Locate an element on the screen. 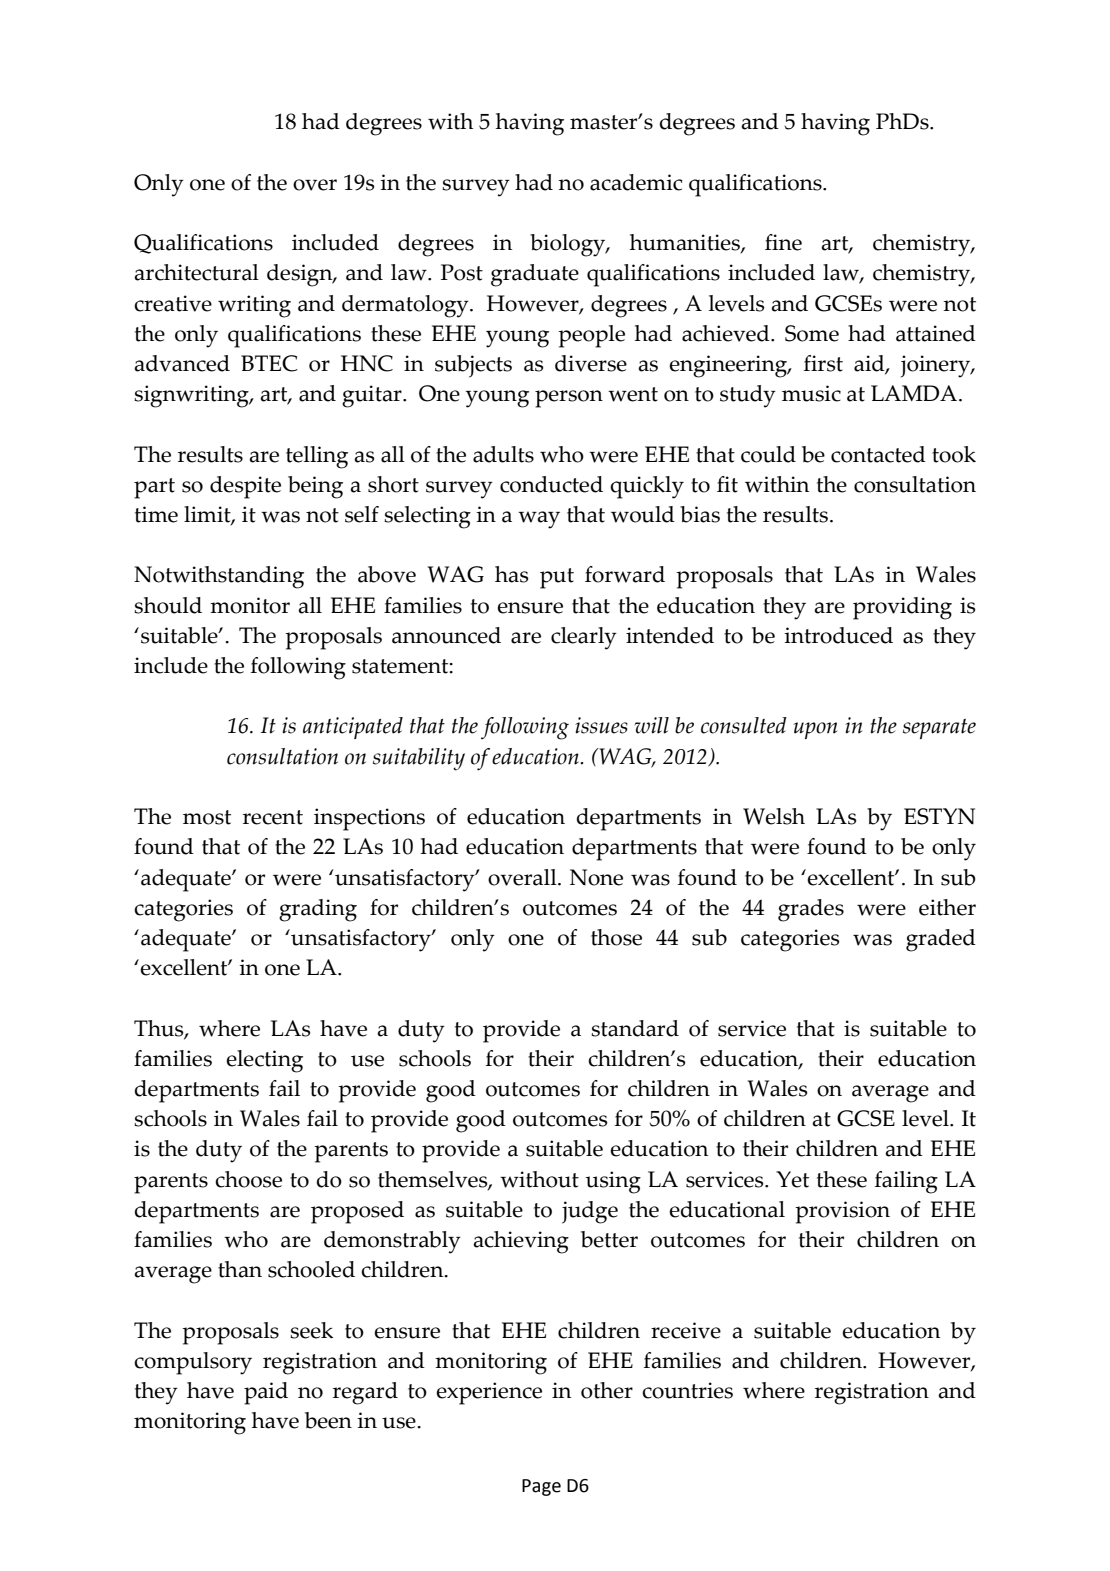 The width and height of the screenshot is (1110, 1571). contacted is located at coordinates (878, 454).
